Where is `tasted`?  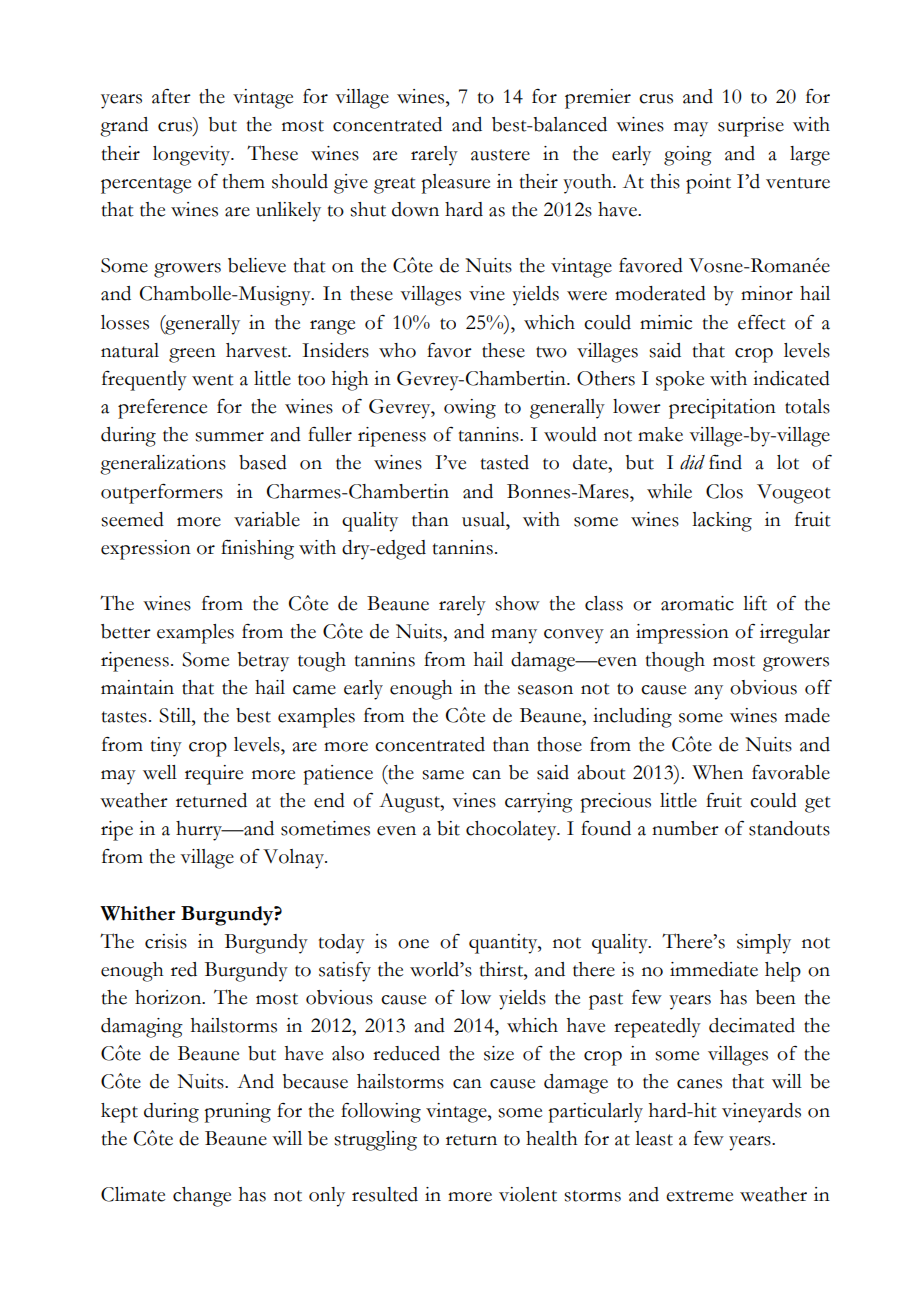 tasted is located at coordinates (505, 462).
